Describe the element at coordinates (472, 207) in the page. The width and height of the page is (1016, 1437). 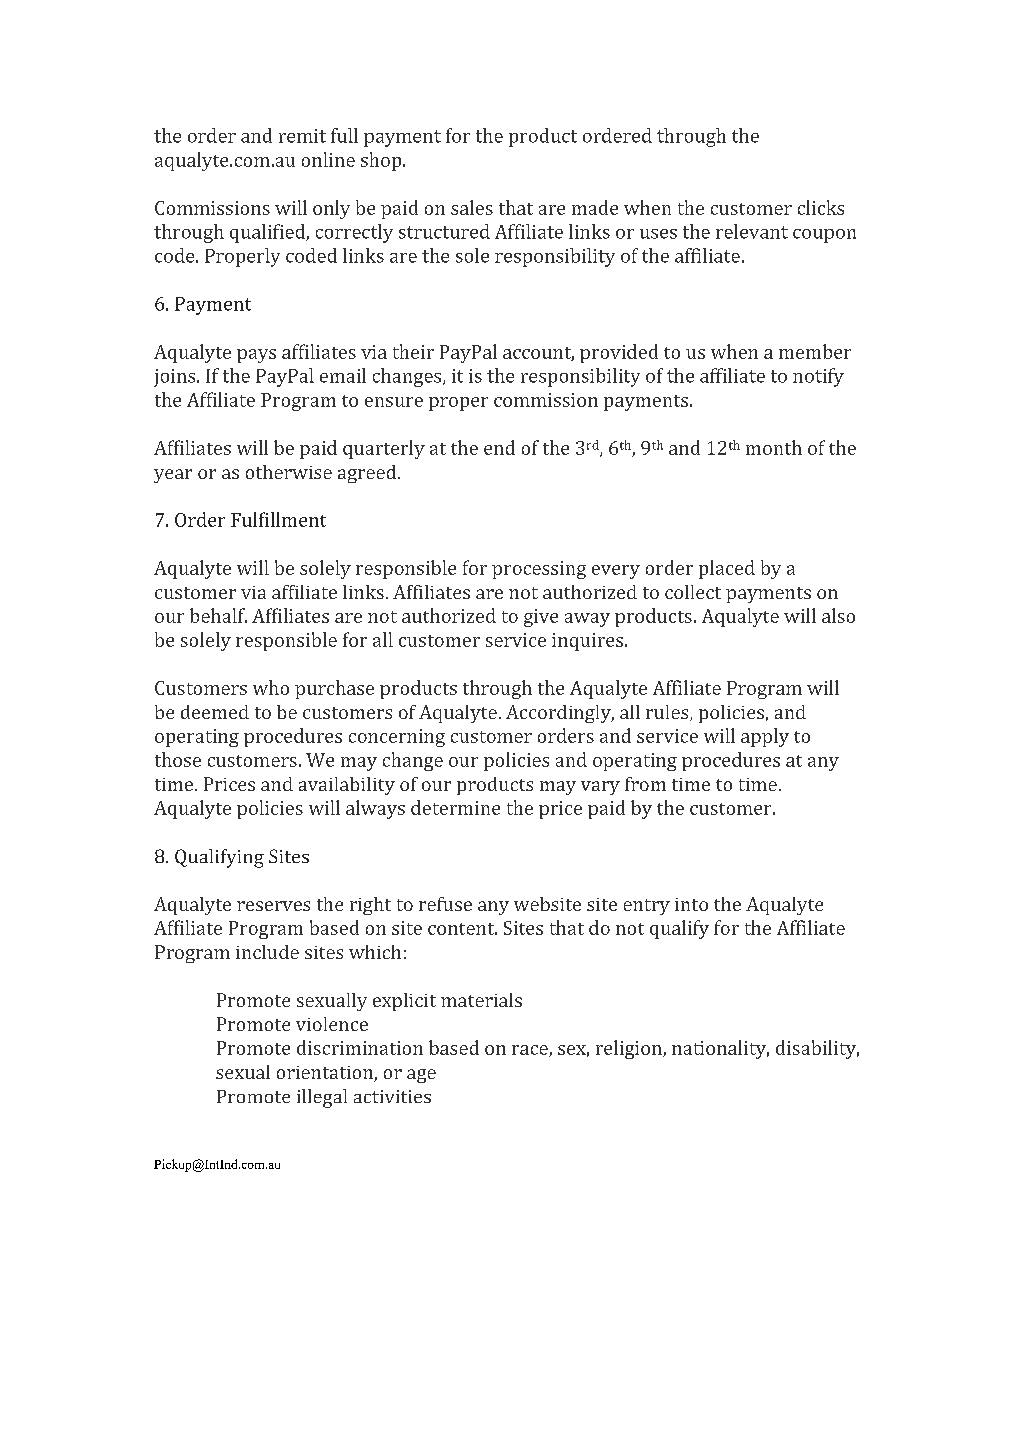
I see `sales` at that location.
